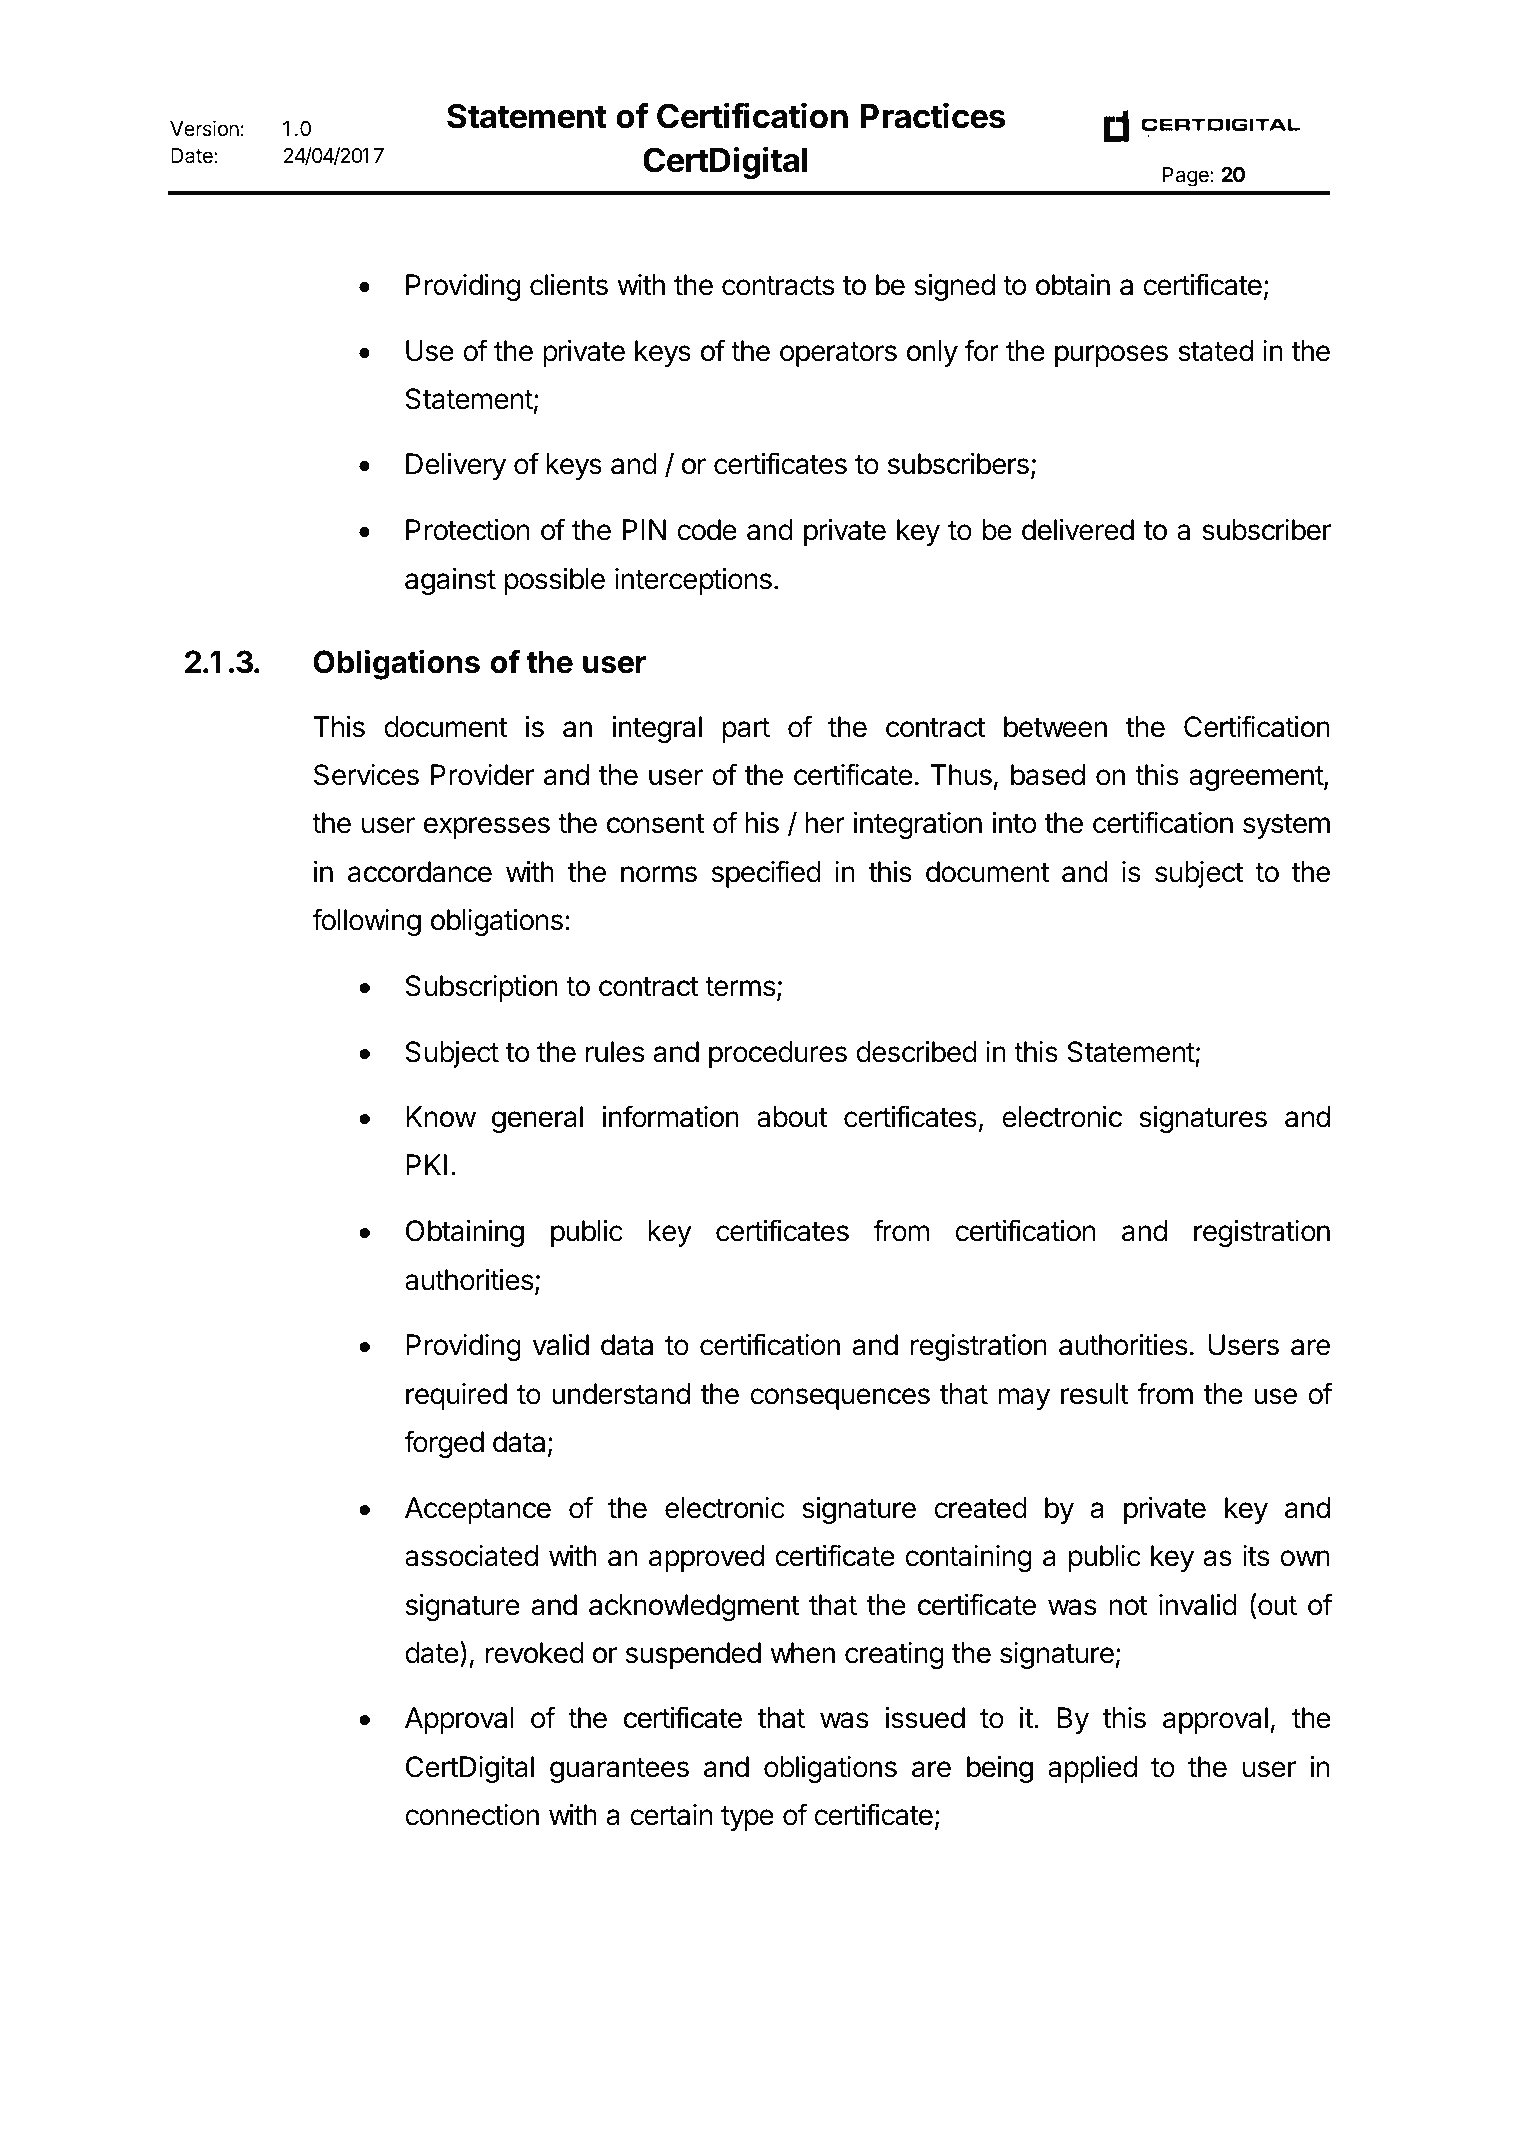 The image size is (1519, 2149). I want to click on Practices, so click(932, 115).
